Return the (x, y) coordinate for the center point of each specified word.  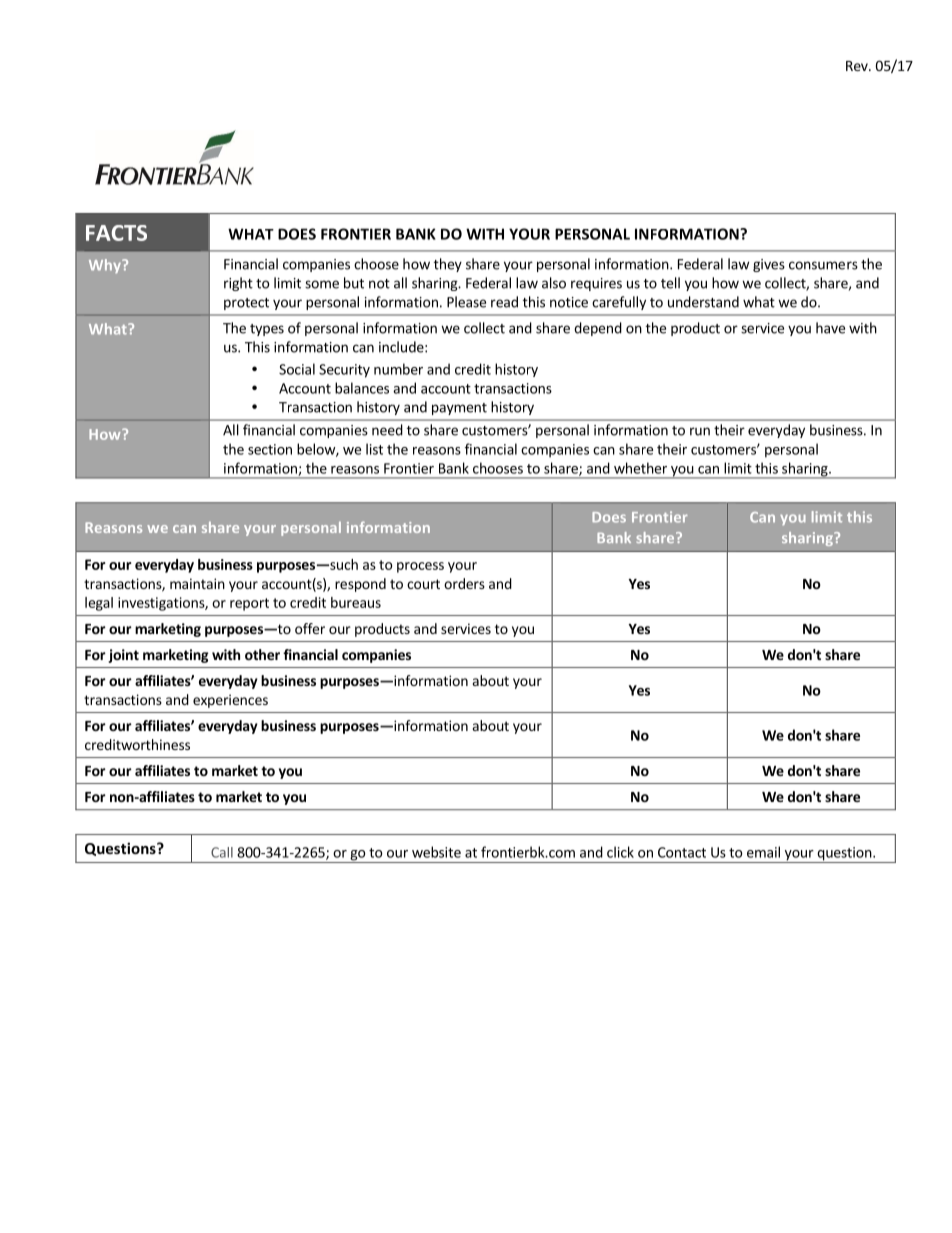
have (830, 328)
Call (222, 852)
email (763, 852)
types (267, 330)
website (436, 852)
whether (640, 468)
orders (464, 583)
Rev (858, 66)
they (448, 265)
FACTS (116, 233)
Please (466, 302)
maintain (197, 583)
